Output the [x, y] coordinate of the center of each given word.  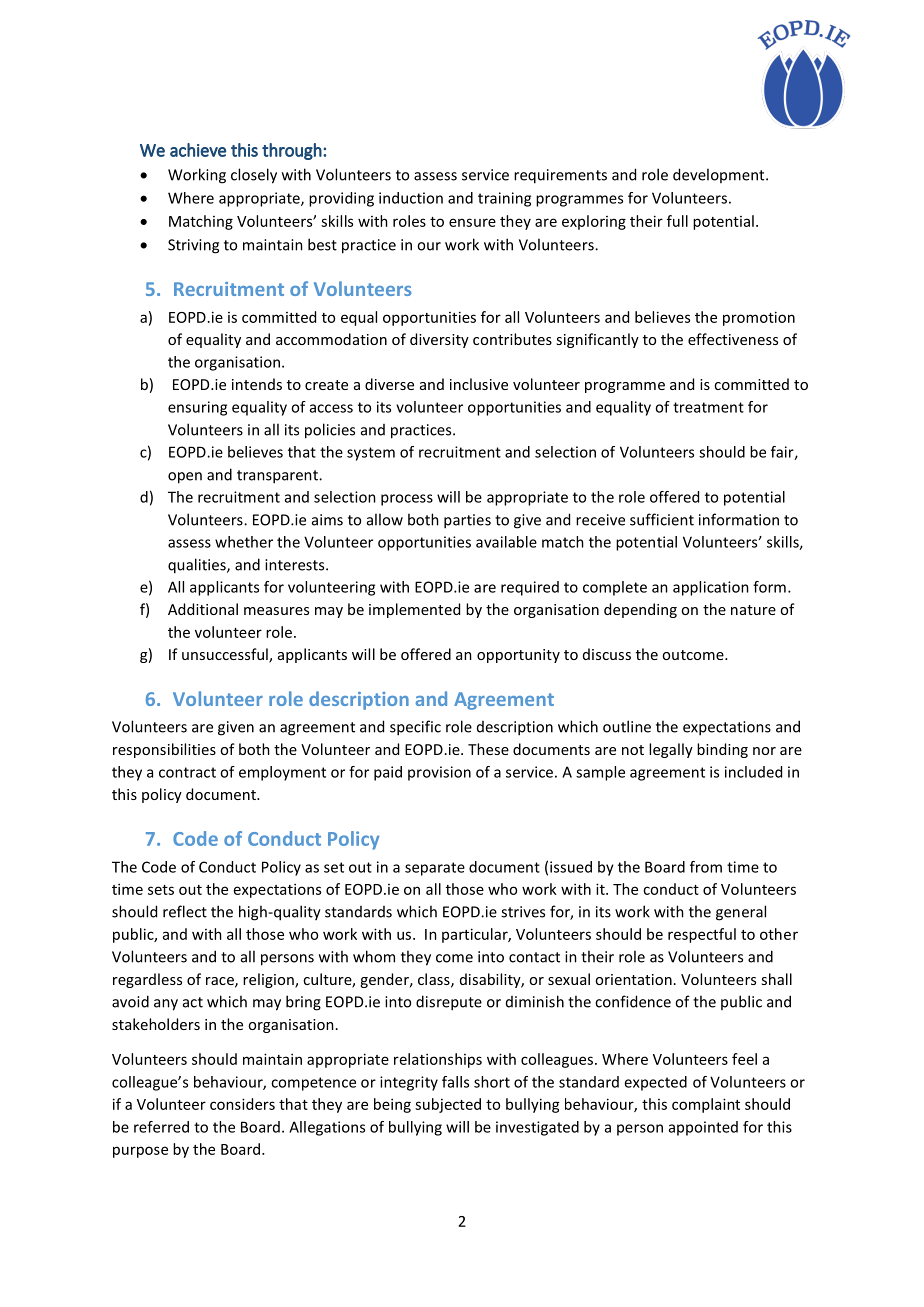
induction [411, 198]
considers [242, 1104]
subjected [448, 1105]
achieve [198, 150]
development [720, 175]
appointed [703, 1128]
